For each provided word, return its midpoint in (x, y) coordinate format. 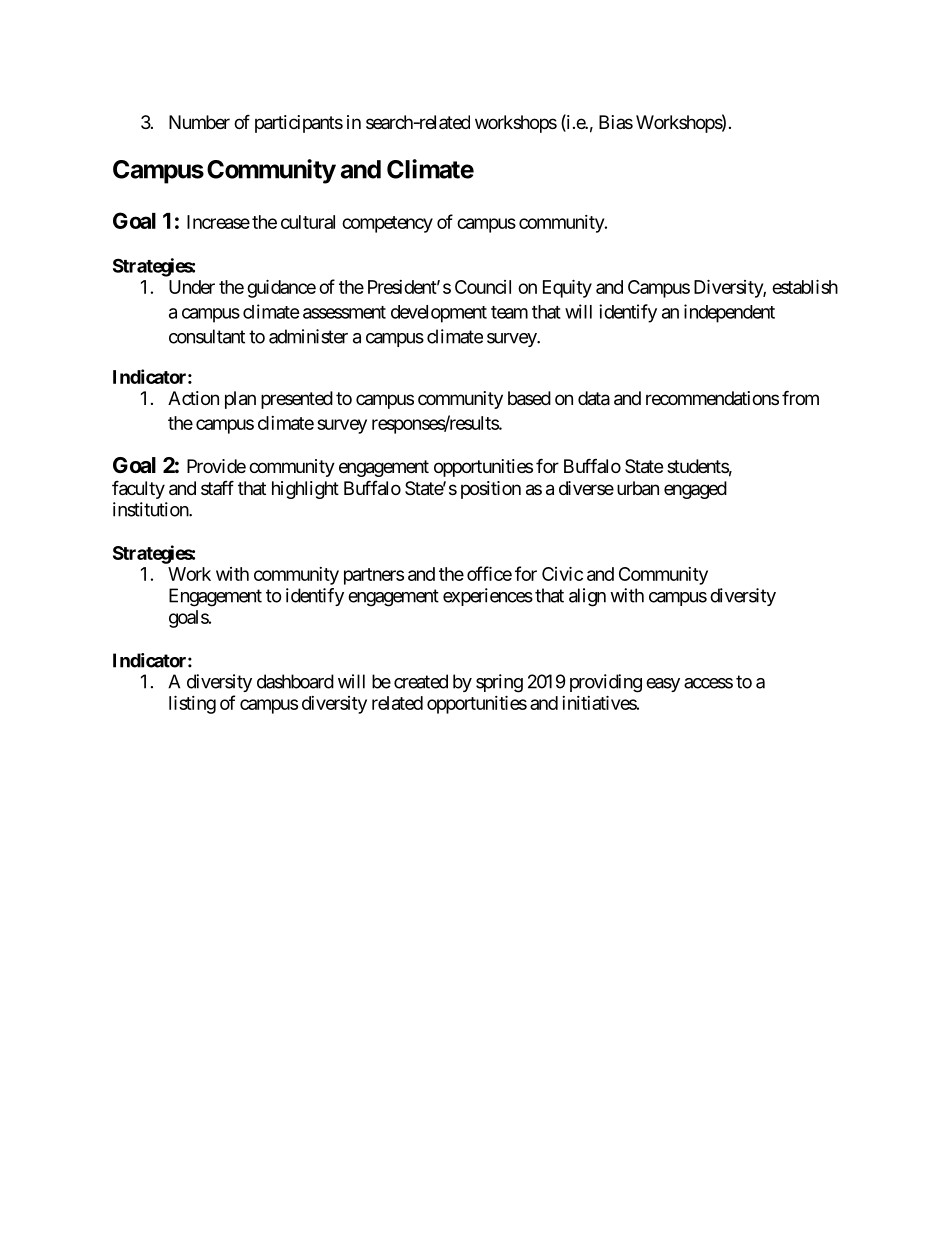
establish (805, 286)
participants (299, 124)
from (800, 397)
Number (199, 122)
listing (192, 704)
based (529, 398)
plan (240, 400)
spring (499, 683)
